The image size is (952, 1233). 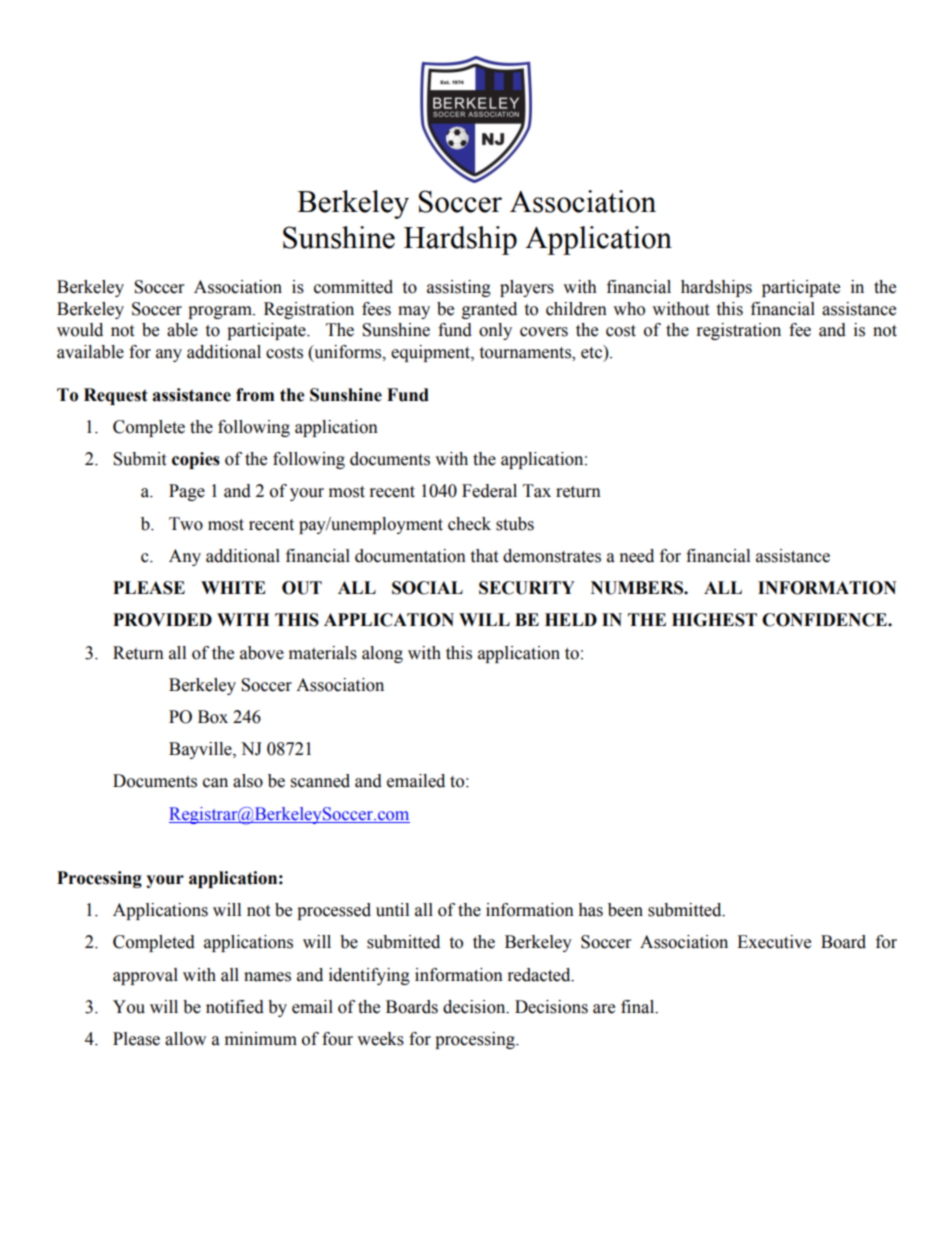 I want to click on Two, so click(x=186, y=524).
